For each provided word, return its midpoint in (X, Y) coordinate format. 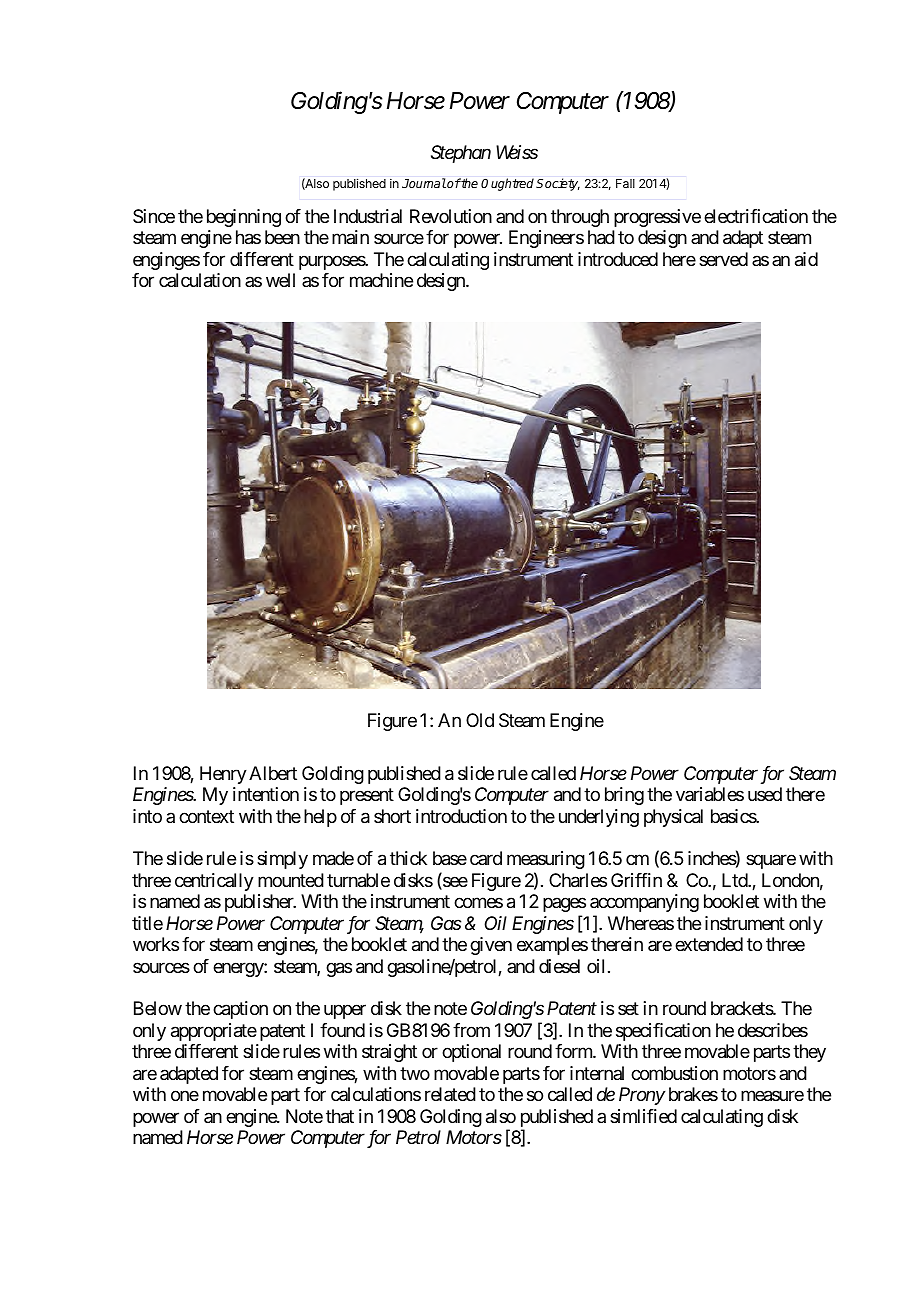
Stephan (461, 154)
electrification (756, 216)
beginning (244, 218)
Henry (223, 775)
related (450, 1094)
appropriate (214, 1032)
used (765, 794)
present (367, 796)
